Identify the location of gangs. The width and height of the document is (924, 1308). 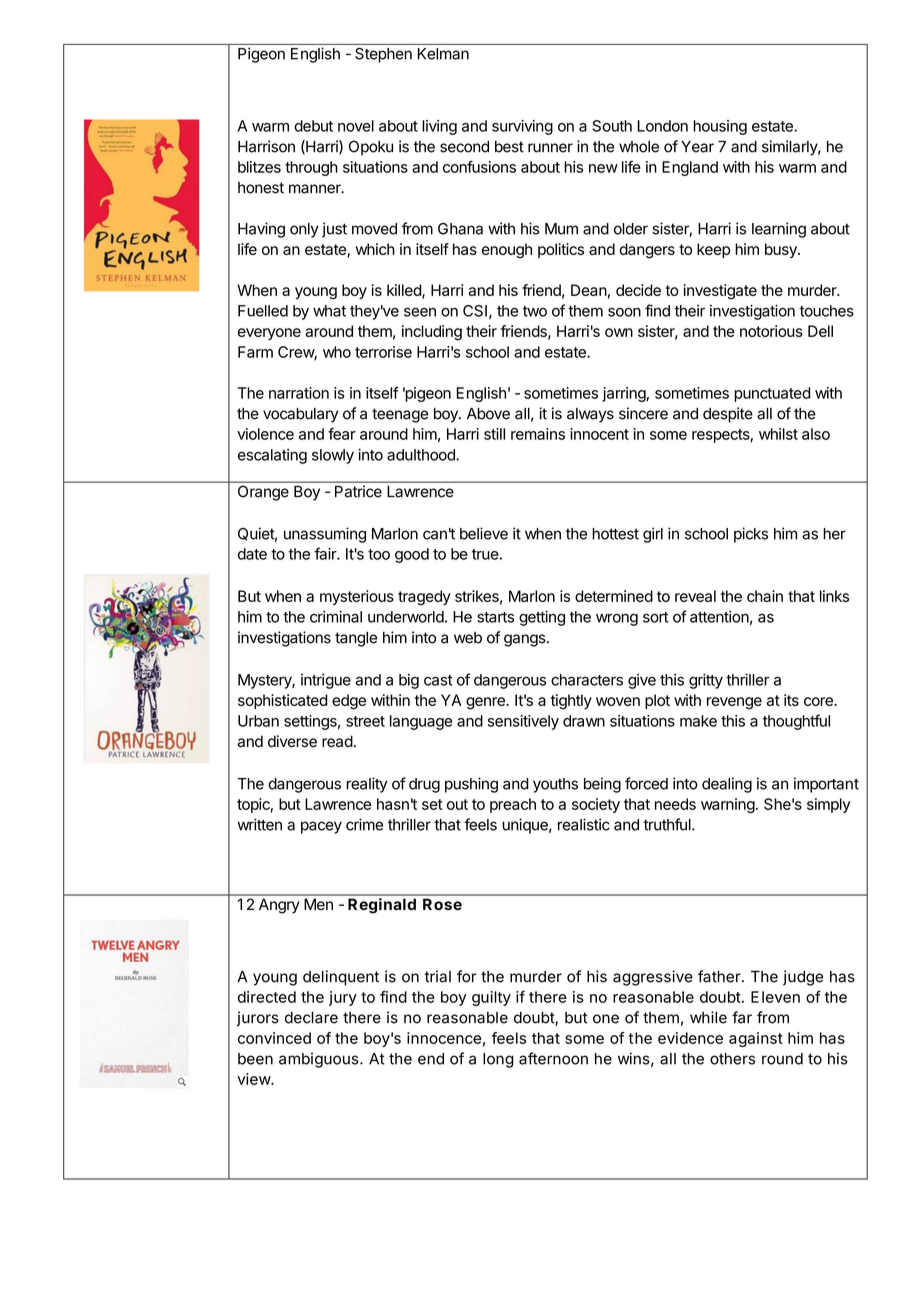
(525, 640).
